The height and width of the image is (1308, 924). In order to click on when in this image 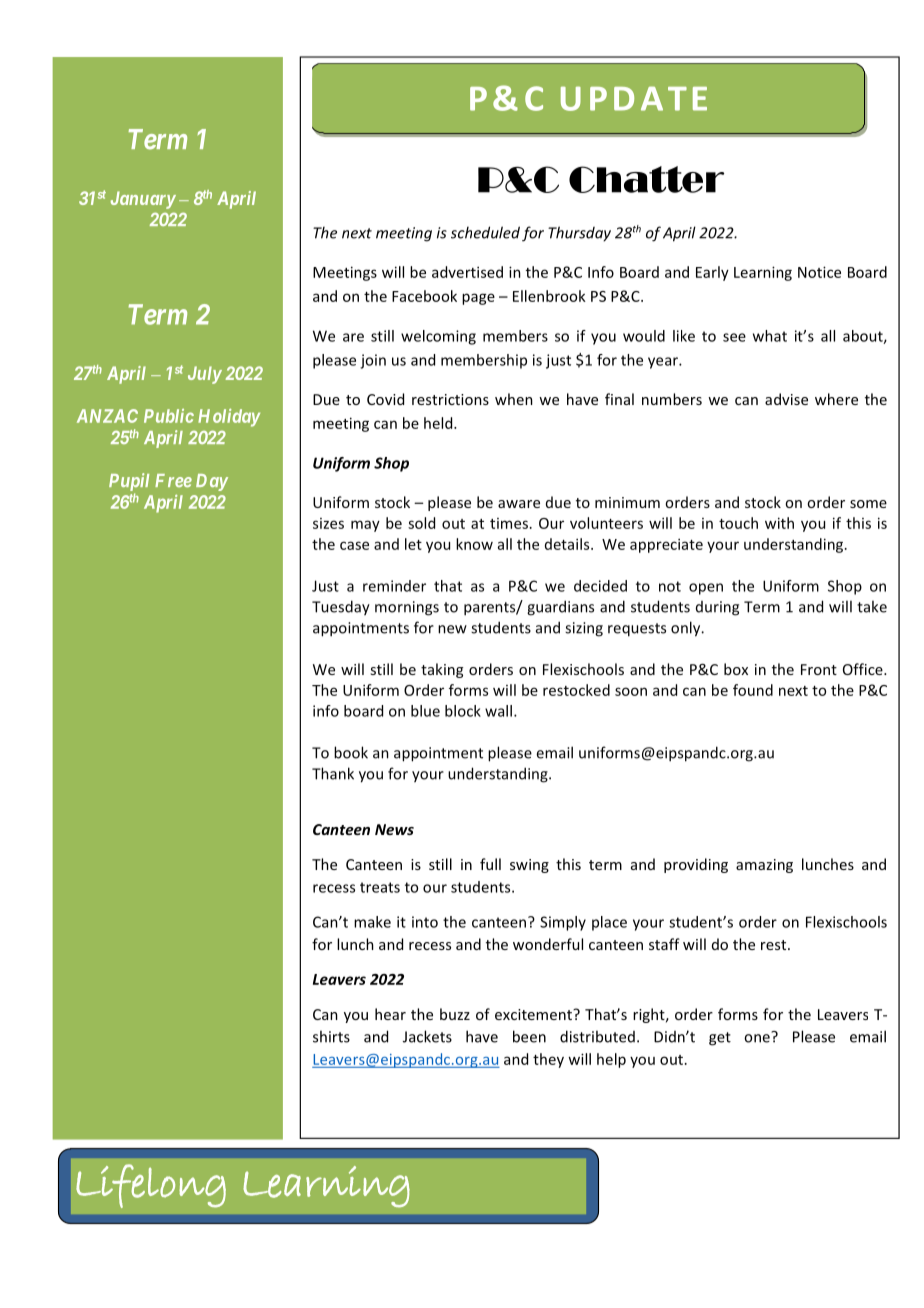, I will do `click(514, 399)`.
